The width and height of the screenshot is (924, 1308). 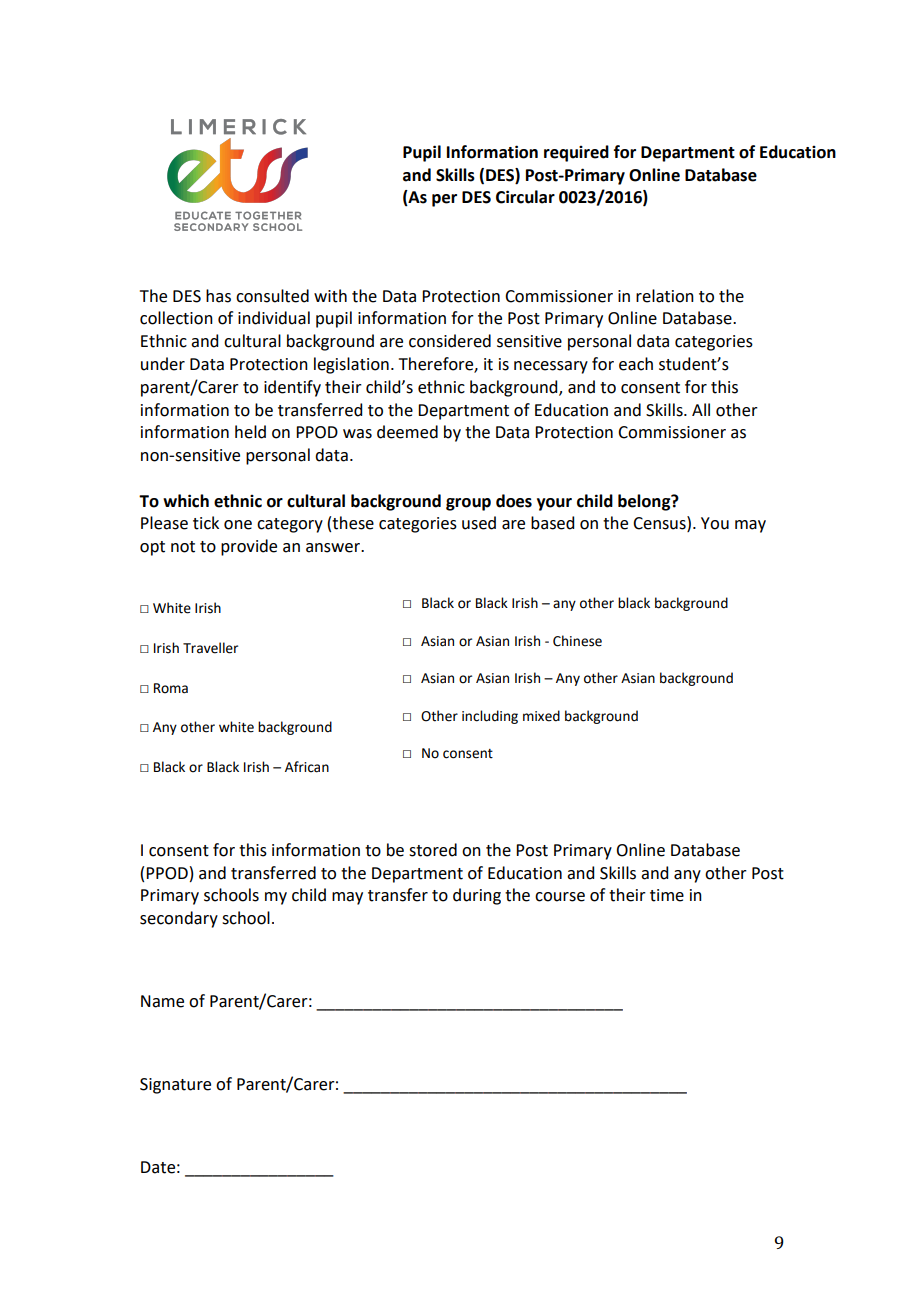 What do you see at coordinates (576, 153) in the screenshot?
I see `required` at bounding box center [576, 153].
